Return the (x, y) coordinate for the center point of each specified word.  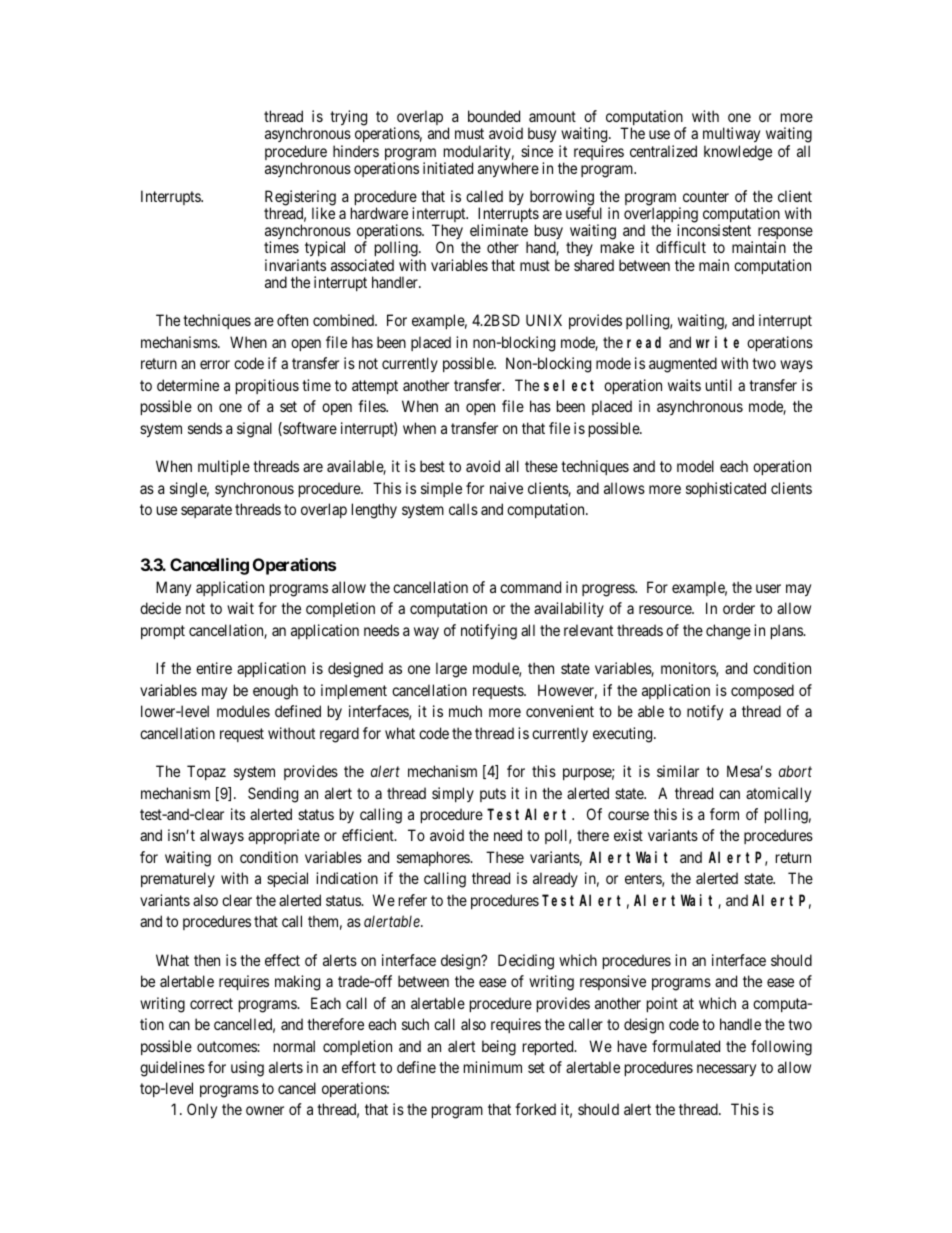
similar (678, 771)
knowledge (738, 153)
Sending (273, 795)
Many (173, 588)
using (247, 1069)
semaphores (434, 858)
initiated (448, 168)
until (719, 385)
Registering (300, 199)
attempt (375, 387)
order (739, 608)
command (530, 587)
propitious (267, 386)
